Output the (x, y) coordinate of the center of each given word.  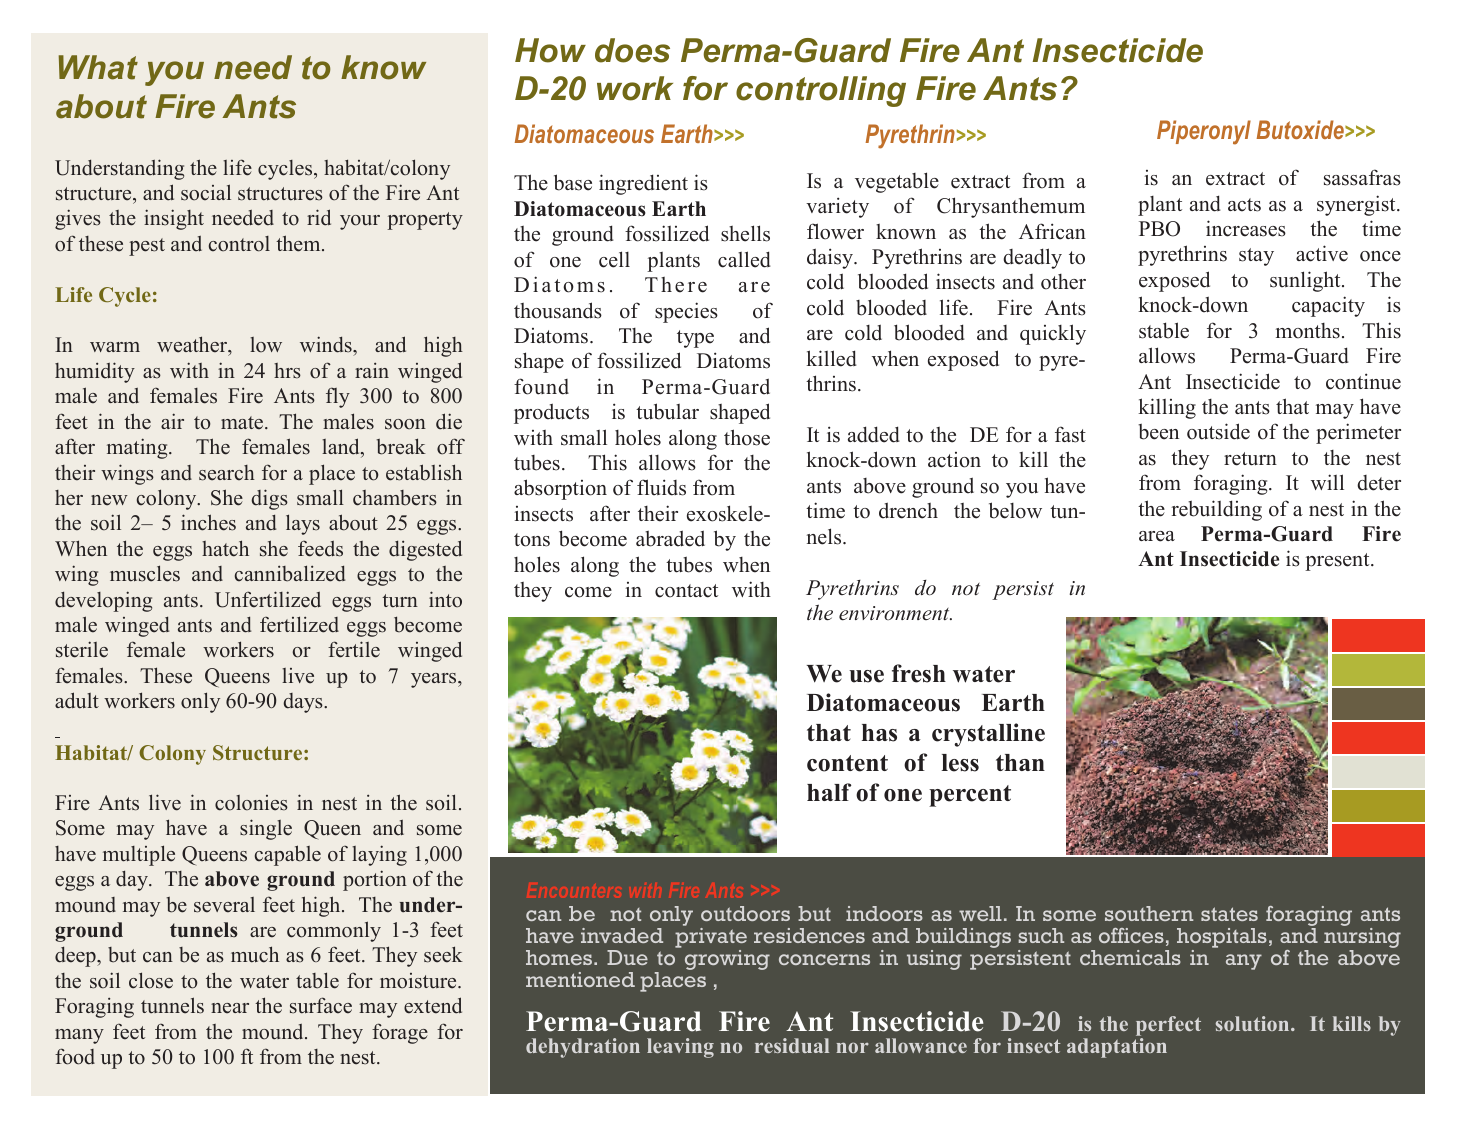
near (230, 1008)
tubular (667, 411)
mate (243, 423)
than (1020, 762)
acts (1244, 205)
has (879, 733)
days (304, 703)
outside (1218, 431)
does (632, 50)
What (98, 67)
